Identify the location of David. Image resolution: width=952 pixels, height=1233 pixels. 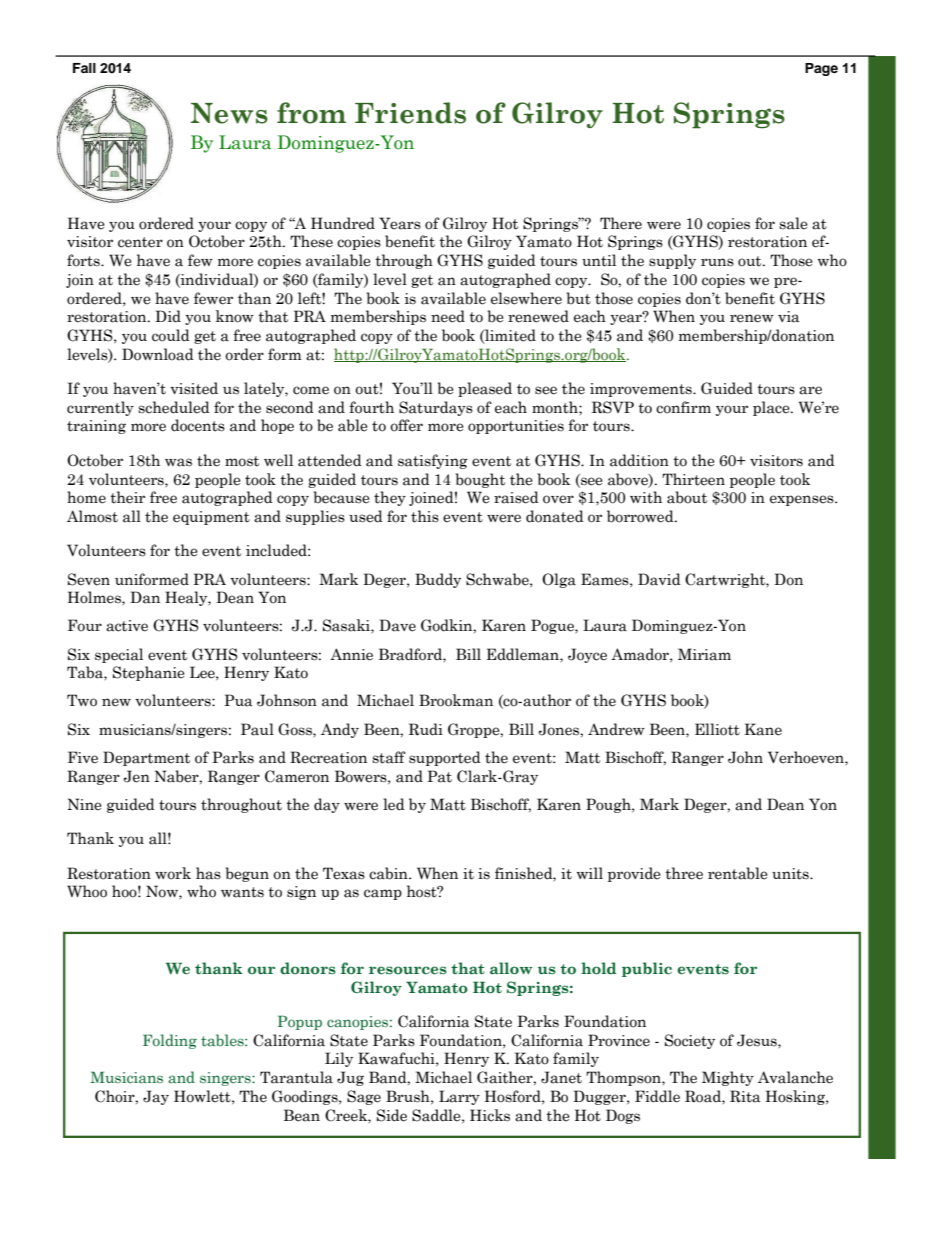
(659, 579).
